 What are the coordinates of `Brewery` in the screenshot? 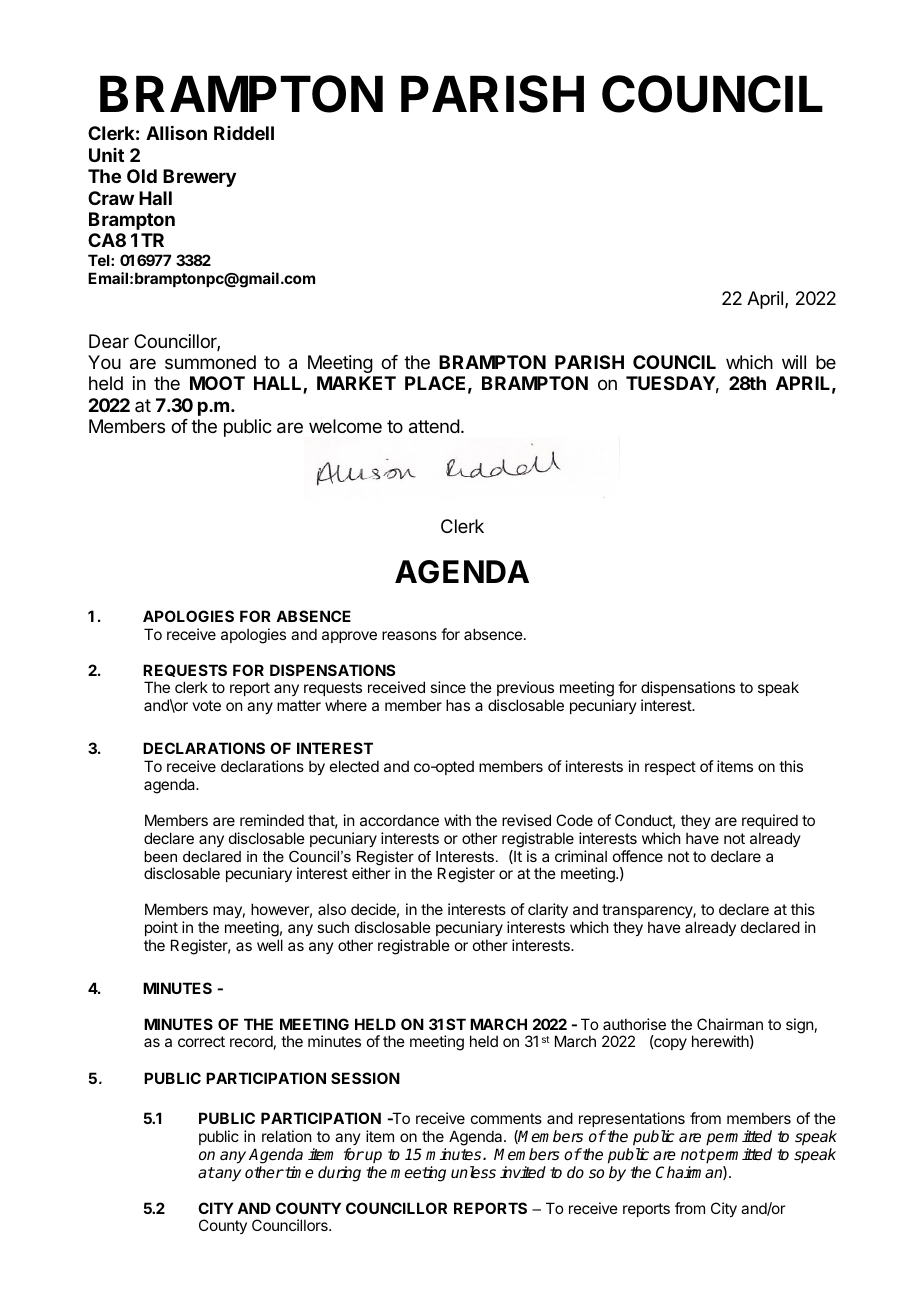 It's located at (199, 178).
